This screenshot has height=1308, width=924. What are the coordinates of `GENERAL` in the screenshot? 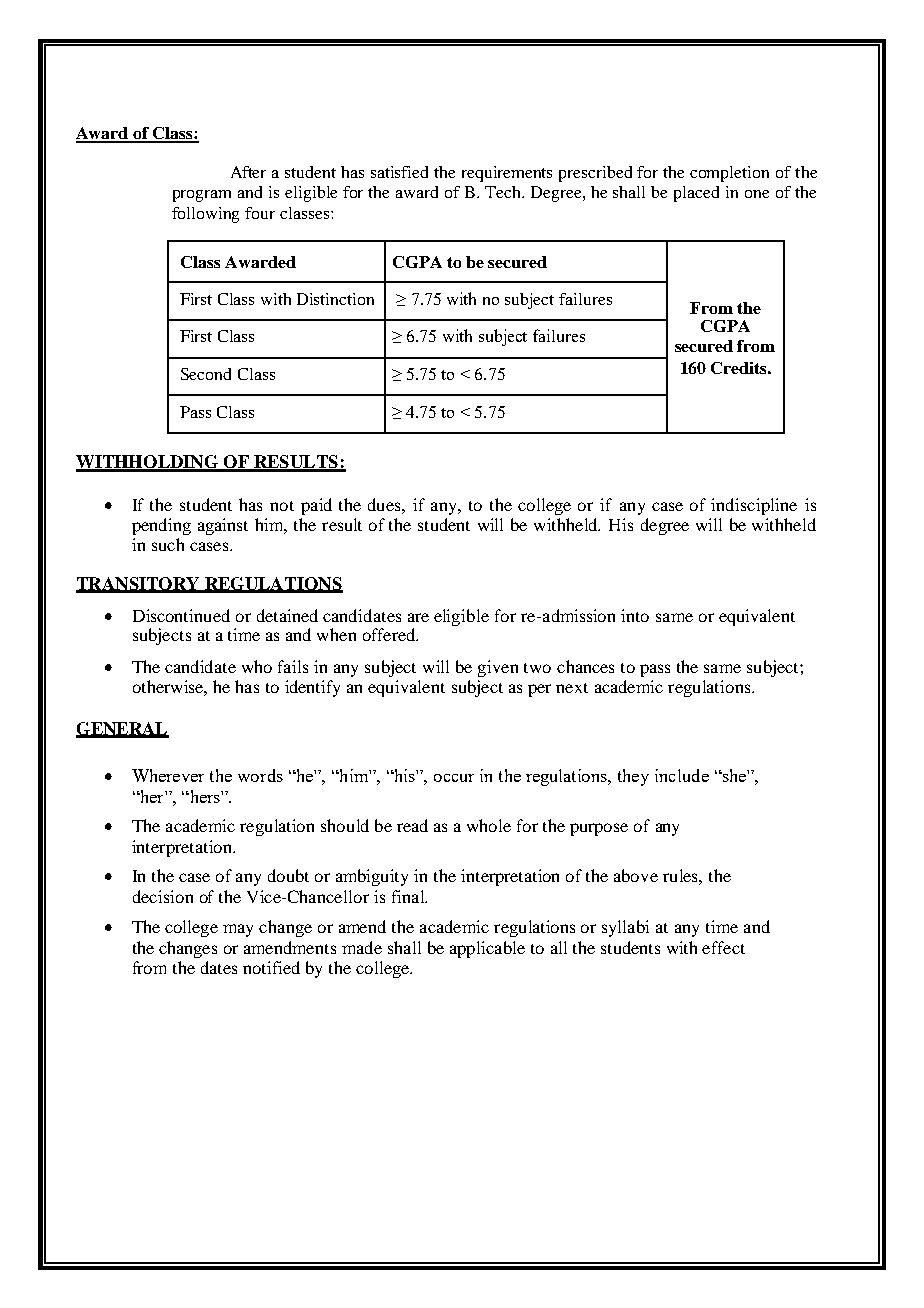 It's located at (122, 730).
